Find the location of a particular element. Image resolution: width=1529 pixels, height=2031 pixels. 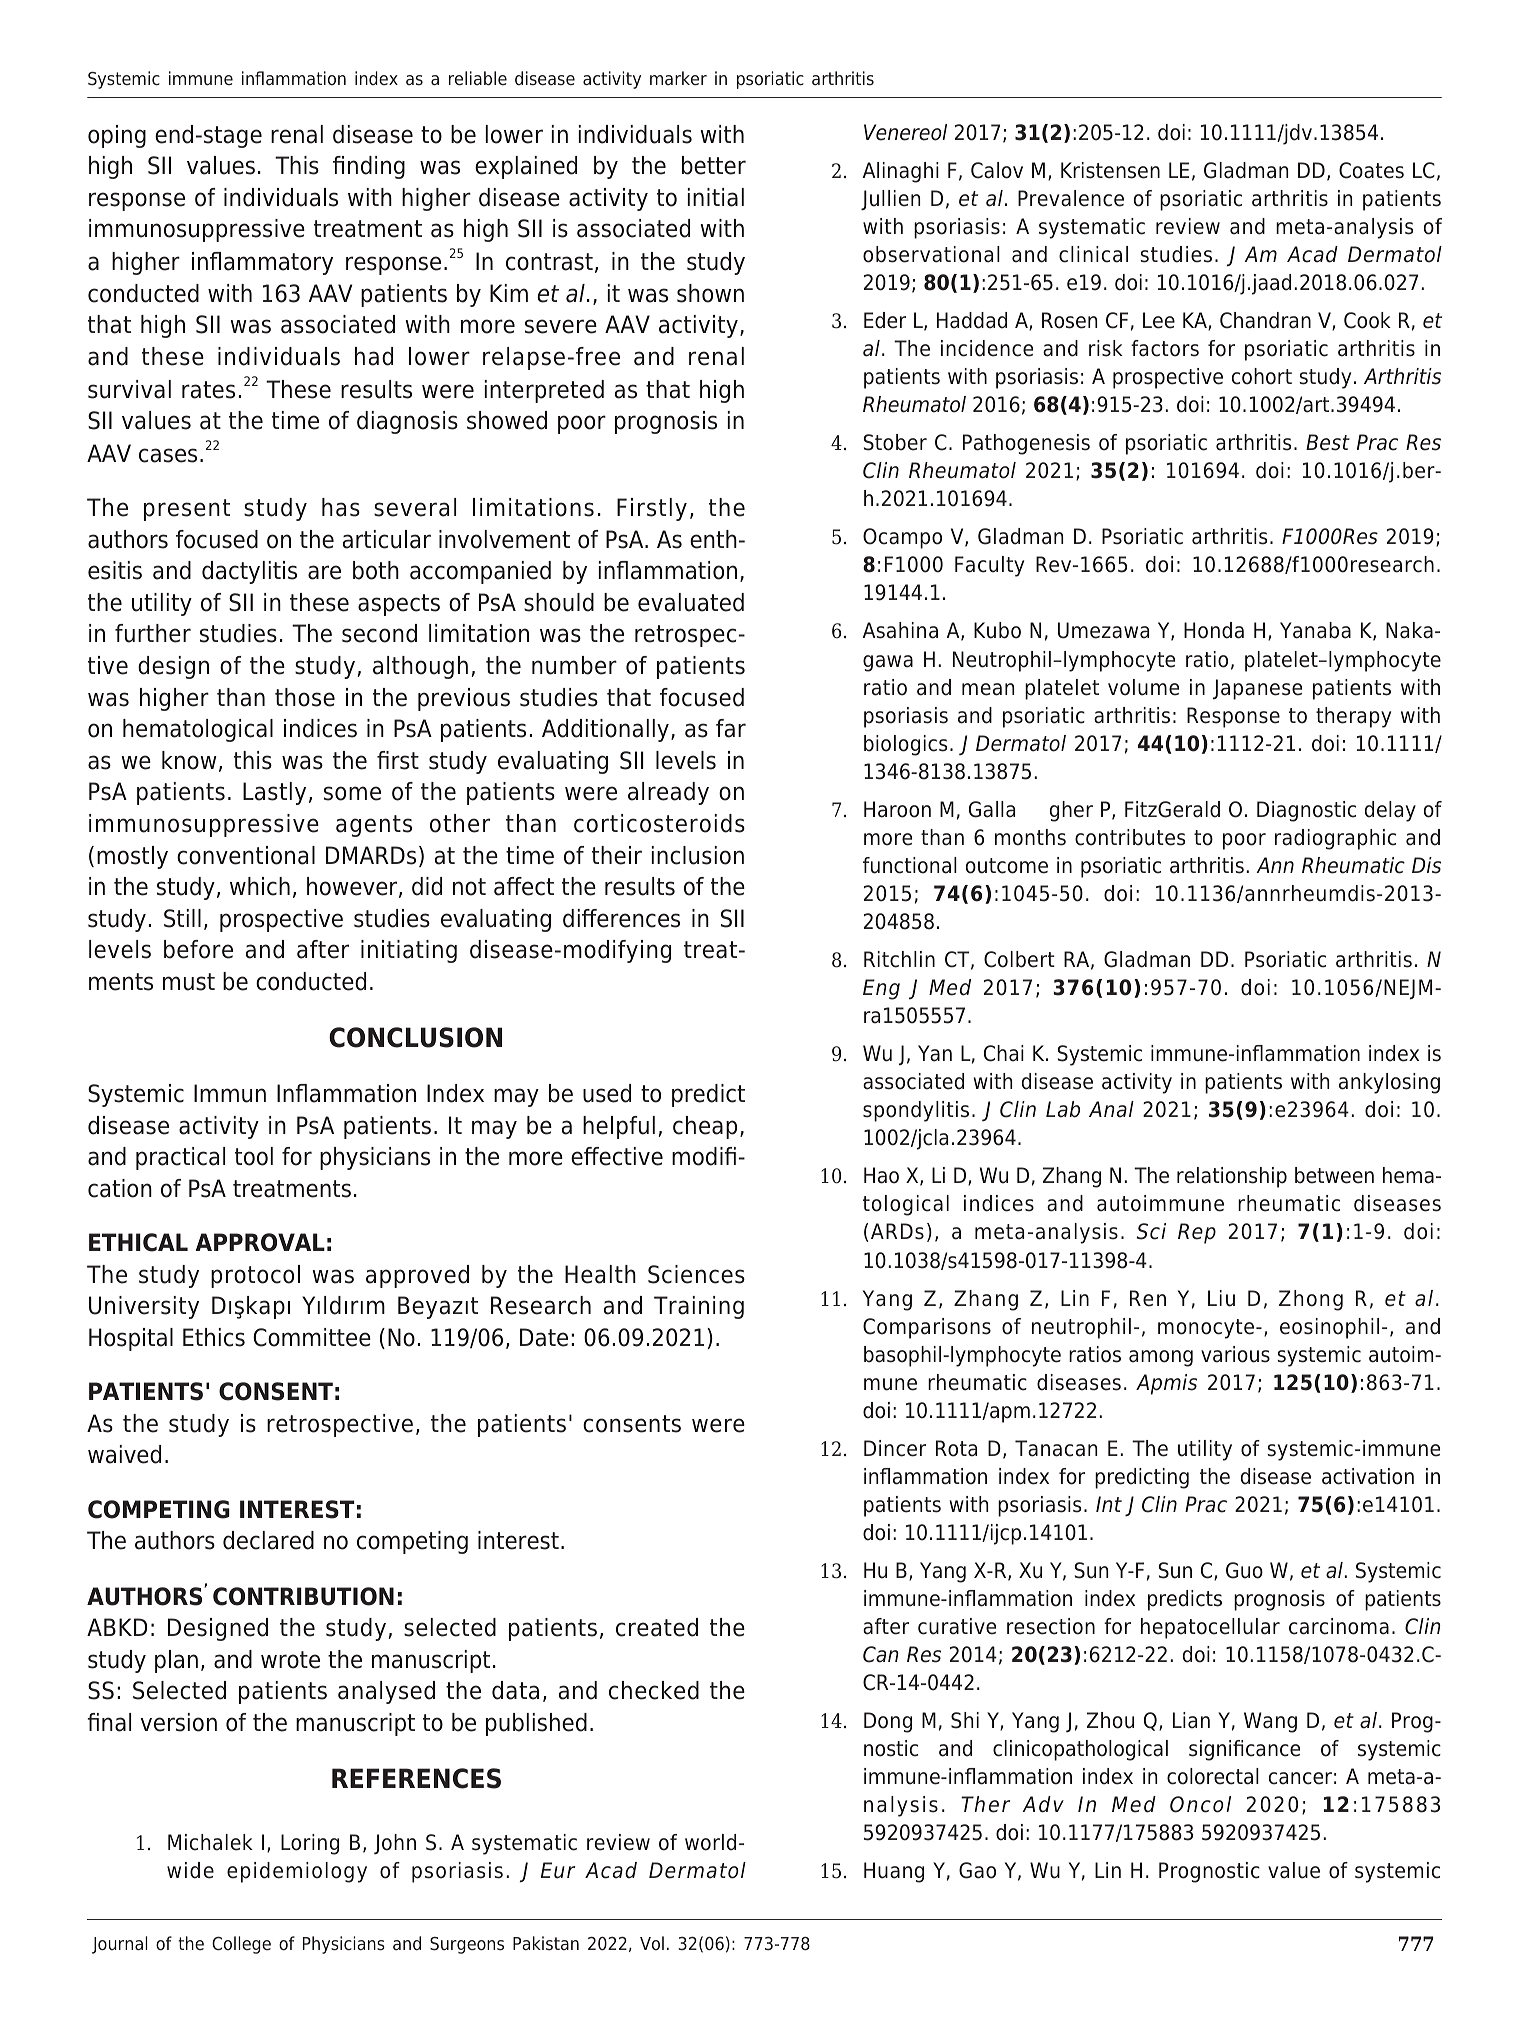

Liu is located at coordinates (1221, 1298).
